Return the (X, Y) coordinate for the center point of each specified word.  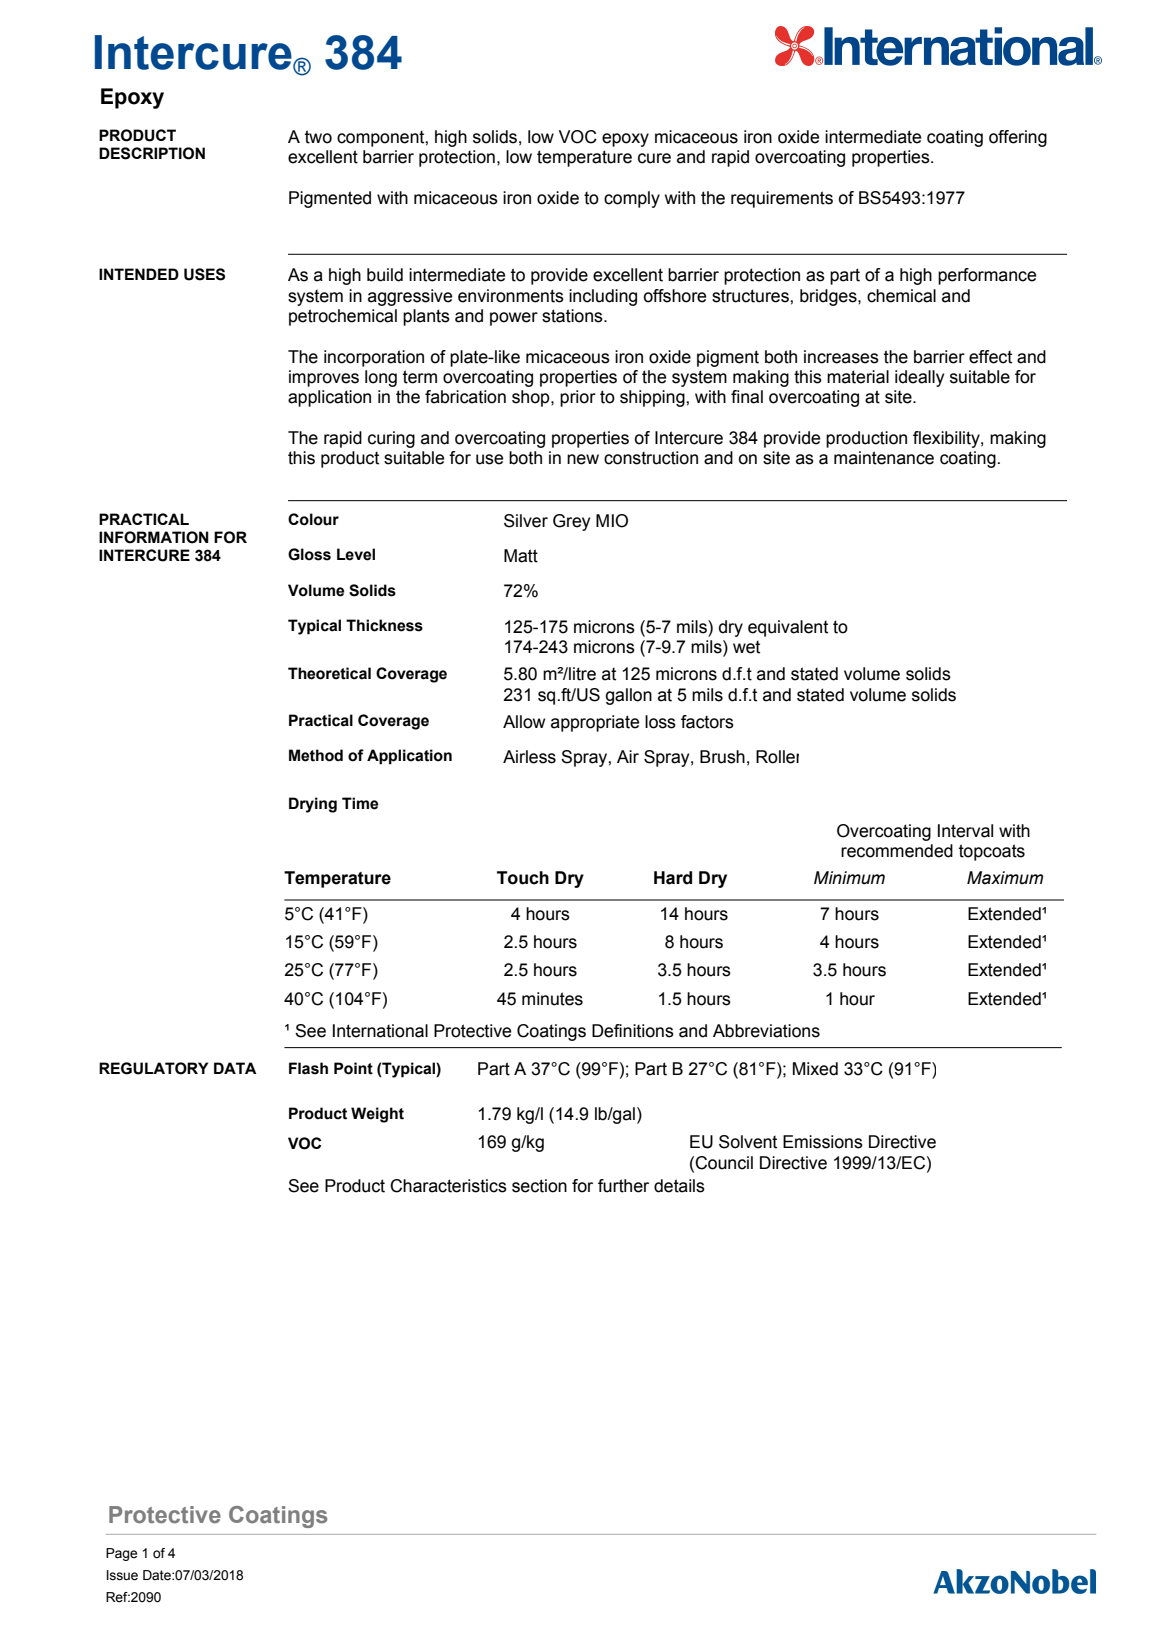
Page (121, 1554)
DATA (235, 1068)
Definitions (633, 1031)
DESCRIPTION (152, 153)
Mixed (815, 1069)
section (539, 1186)
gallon (628, 696)
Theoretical (329, 673)
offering (1018, 138)
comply (632, 199)
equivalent (788, 628)
